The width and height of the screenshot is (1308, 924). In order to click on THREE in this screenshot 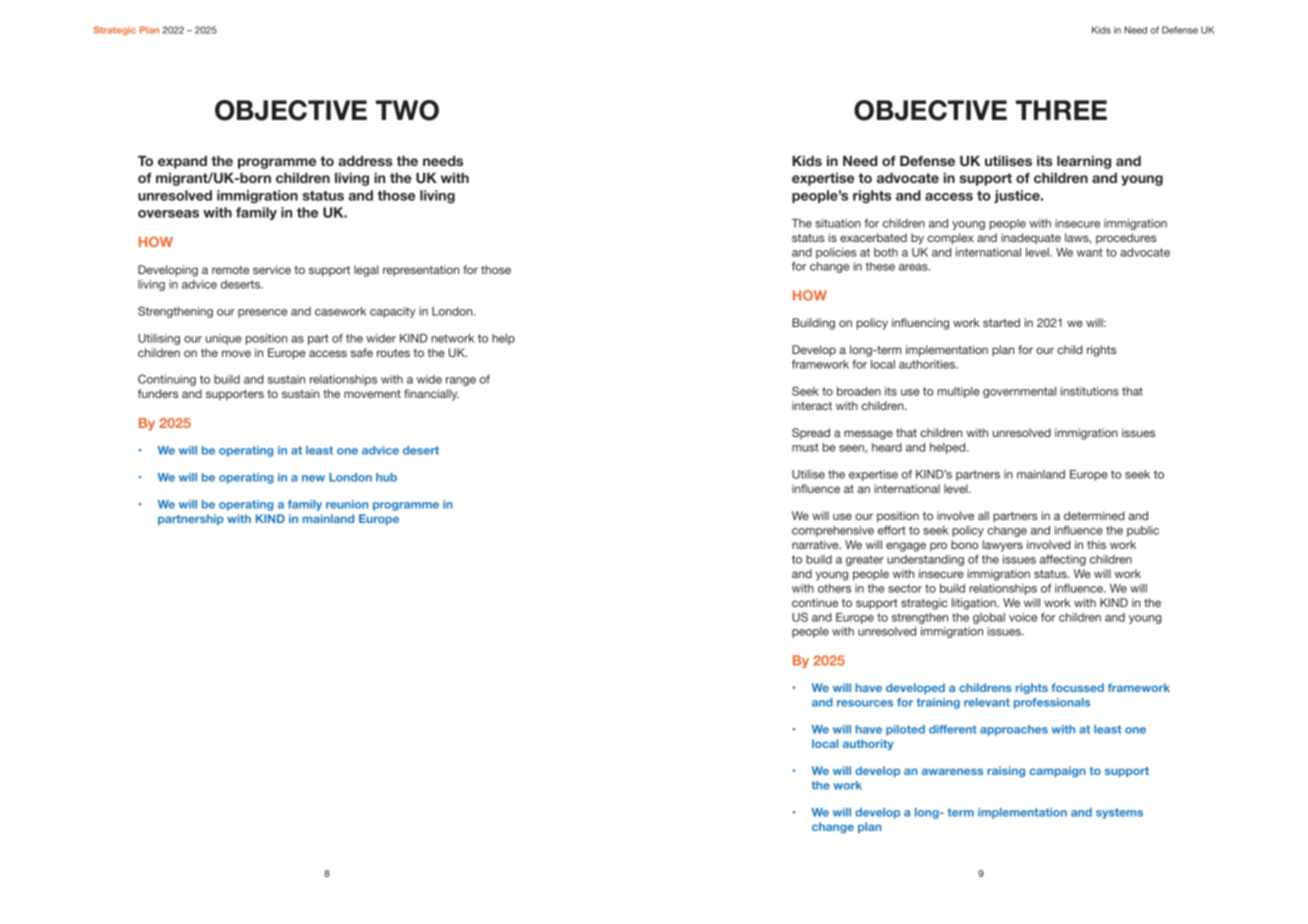, I will do `click(1061, 110)`.
